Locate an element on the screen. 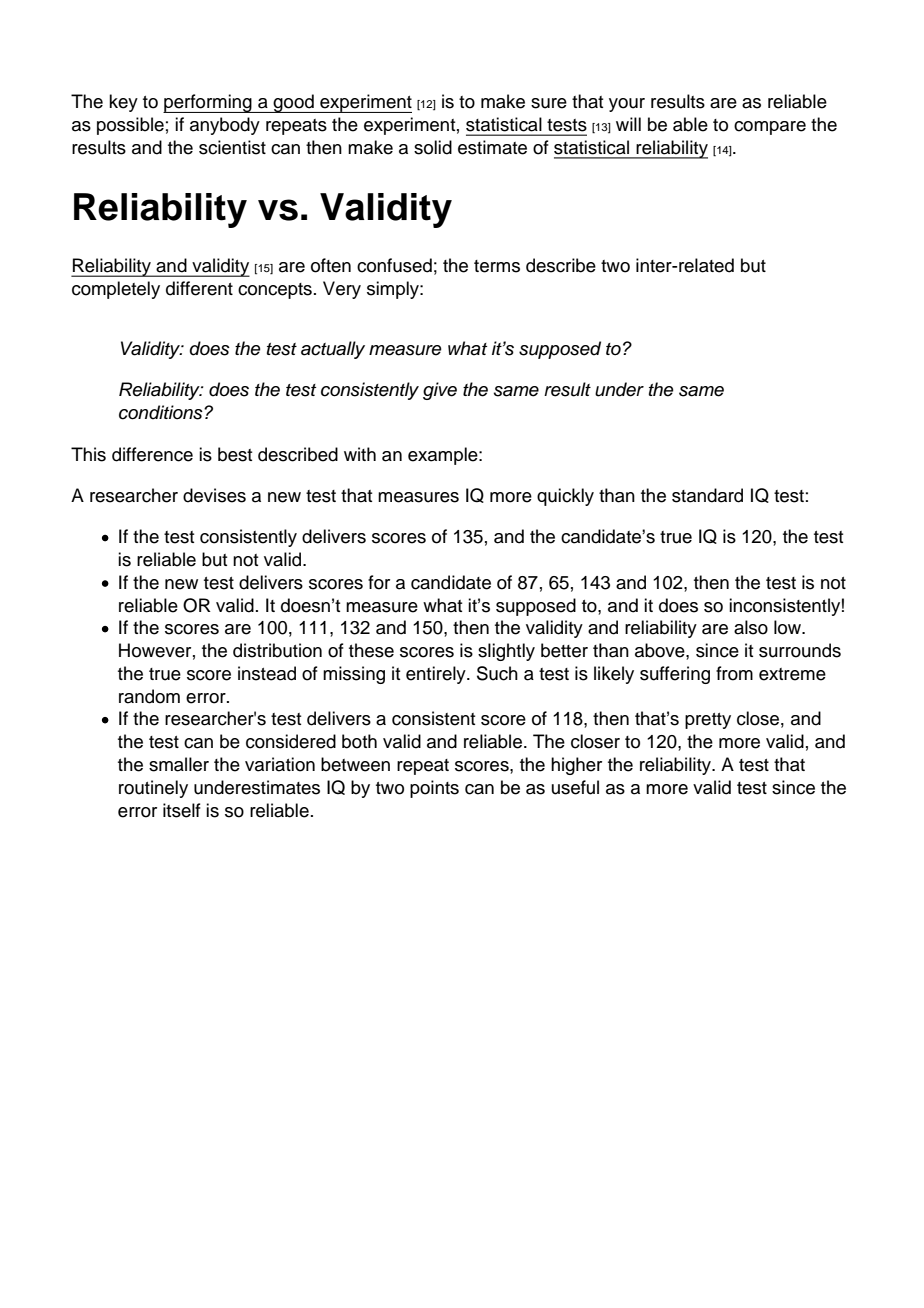  also is located at coordinates (751, 627).
